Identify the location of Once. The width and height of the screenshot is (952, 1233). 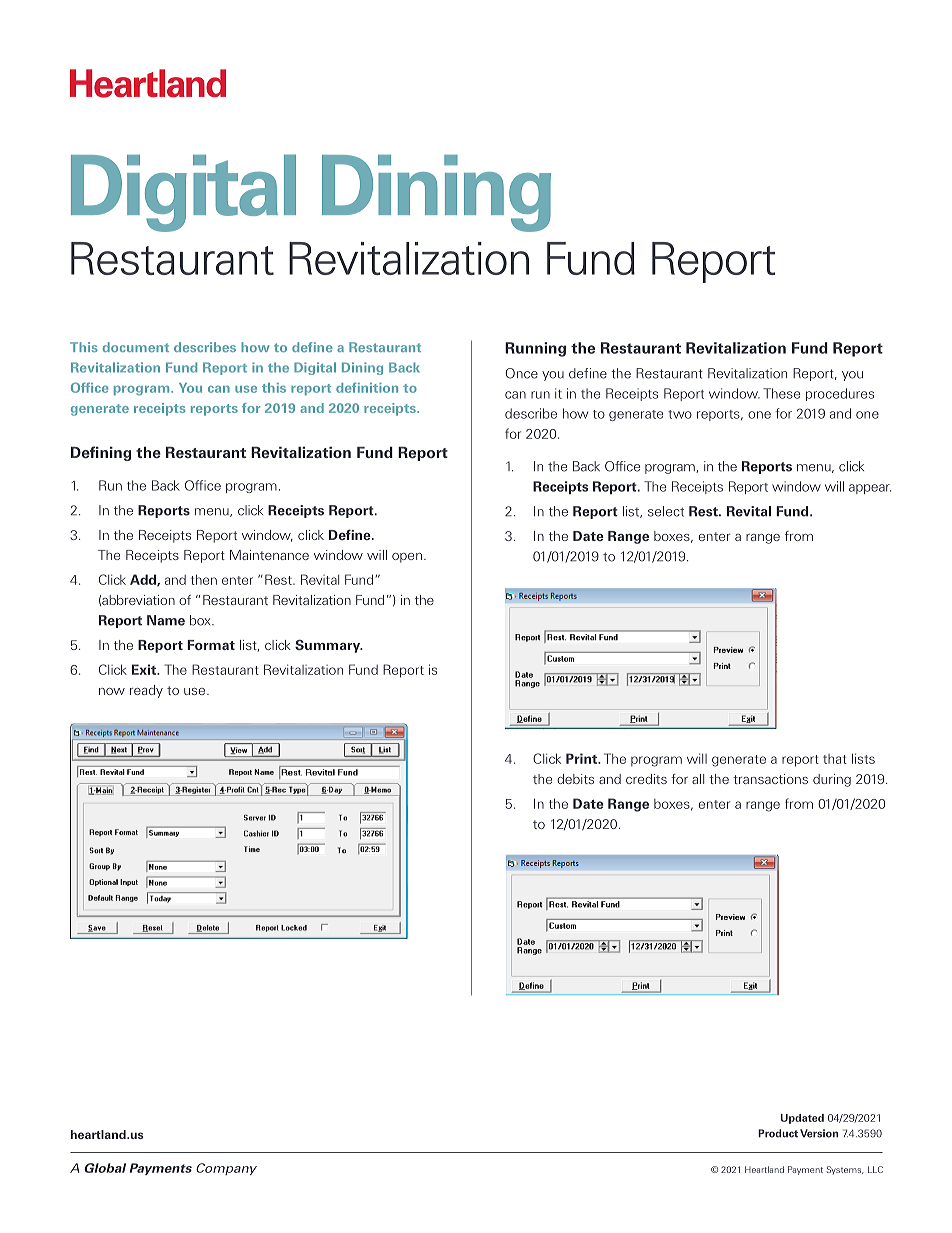
(521, 373).
